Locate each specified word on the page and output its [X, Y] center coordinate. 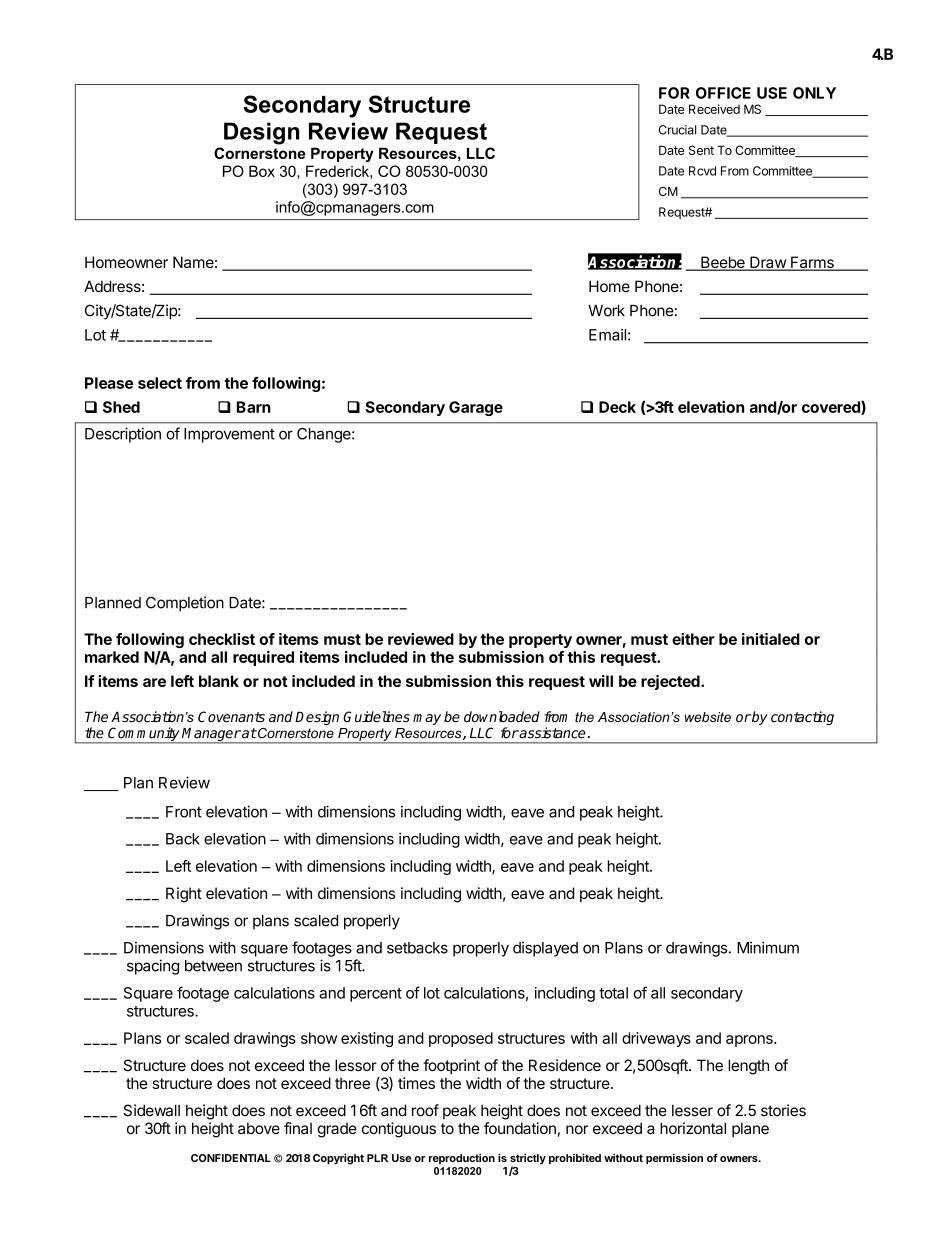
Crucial [677, 130]
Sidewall [151, 1110]
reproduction [462, 1158]
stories [783, 1110]
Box [262, 171]
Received [714, 109]
